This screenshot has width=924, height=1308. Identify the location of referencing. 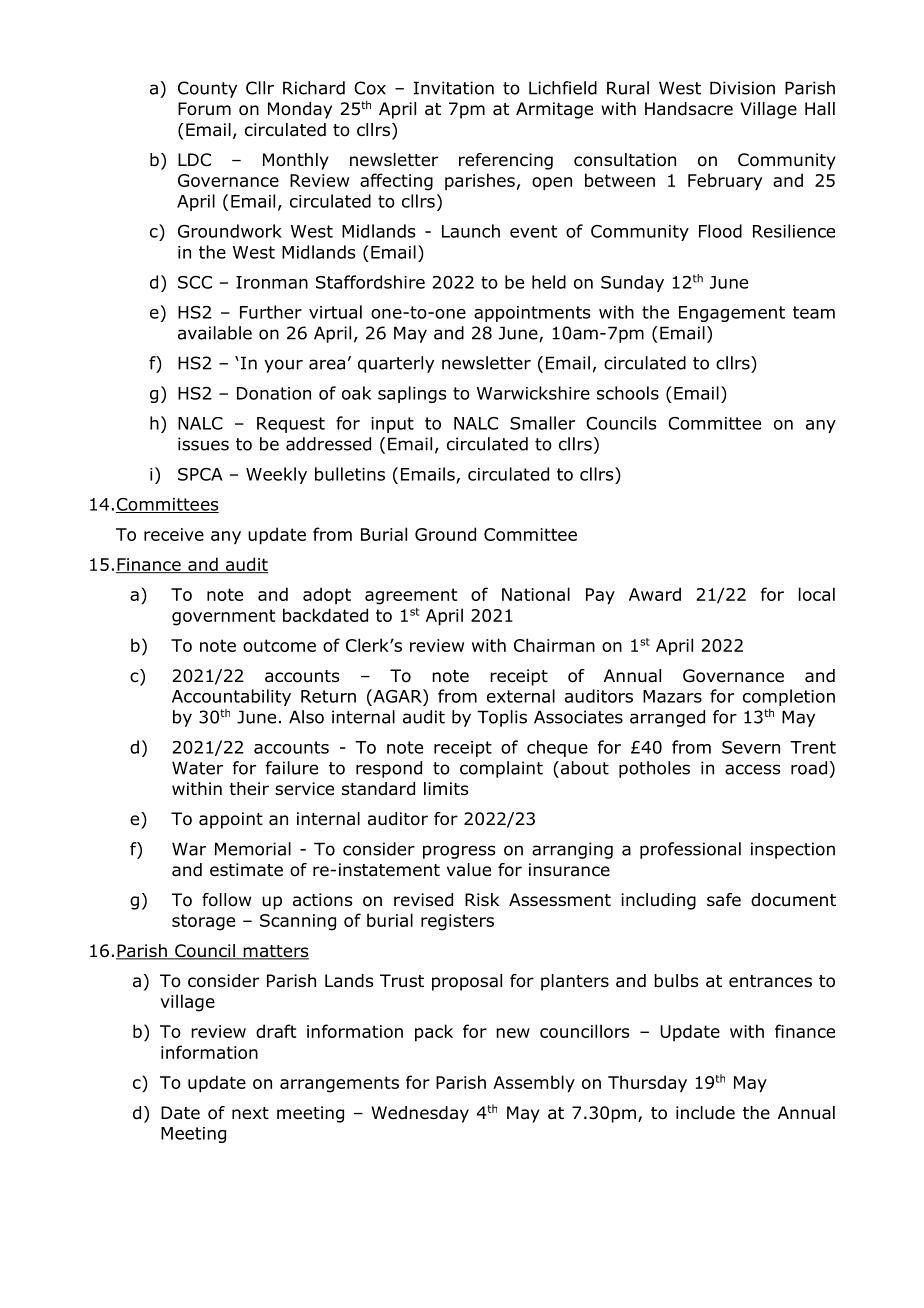
(506, 161).
